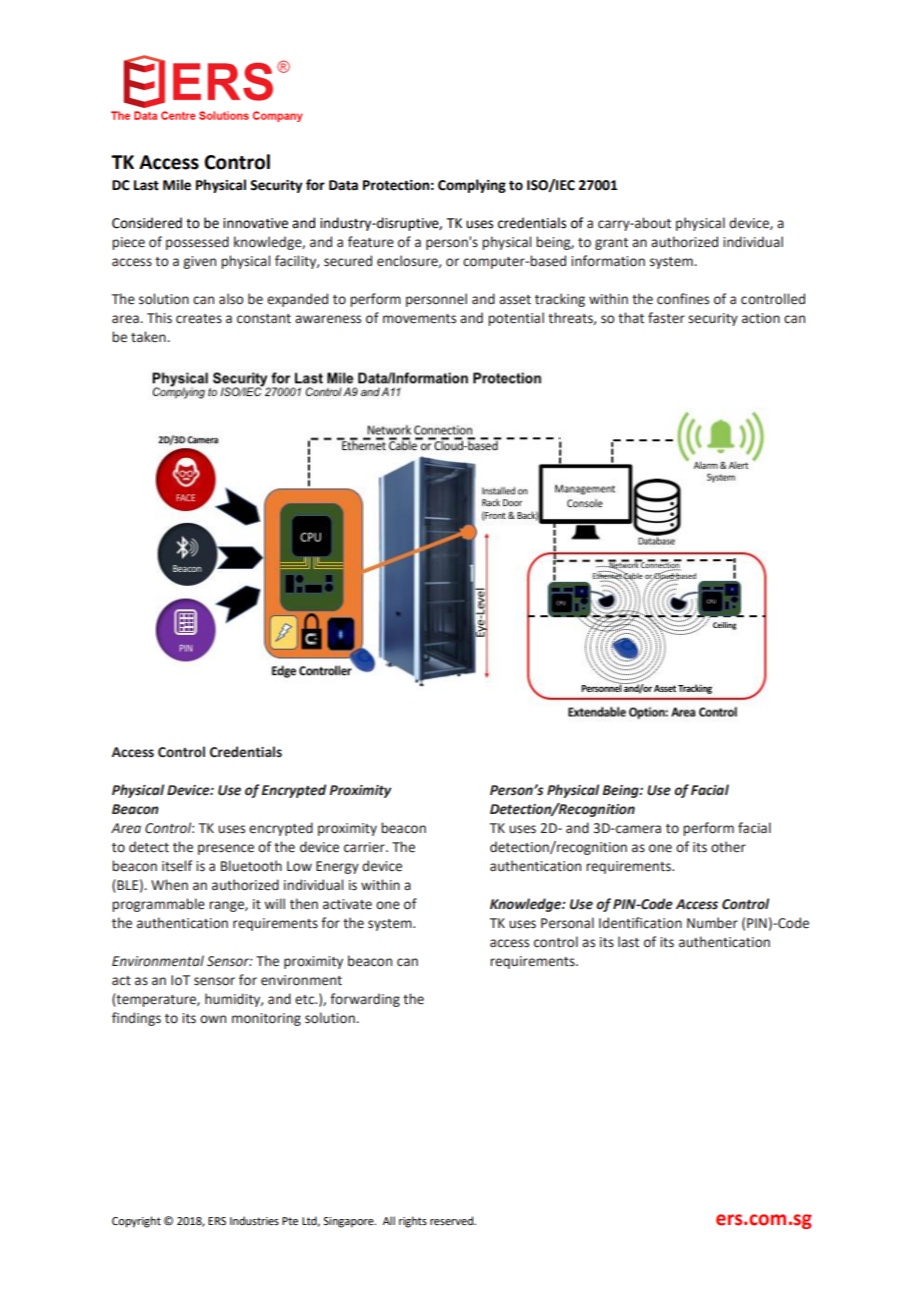  I want to click on other, so click(728, 847).
